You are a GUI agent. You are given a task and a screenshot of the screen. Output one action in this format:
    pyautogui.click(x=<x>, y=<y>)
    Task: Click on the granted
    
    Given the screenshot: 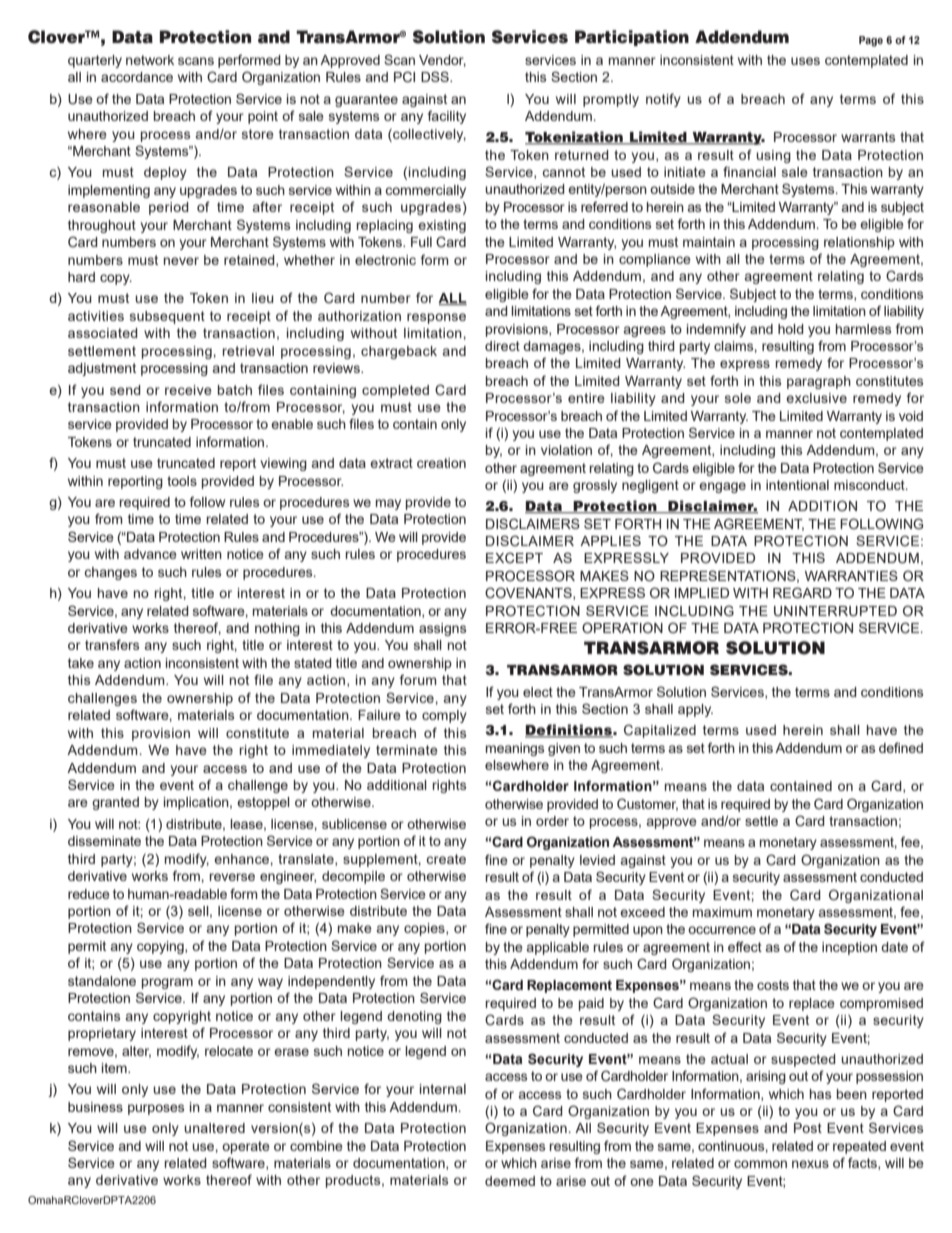 What is the action you would take?
    pyautogui.click(x=115, y=803)
